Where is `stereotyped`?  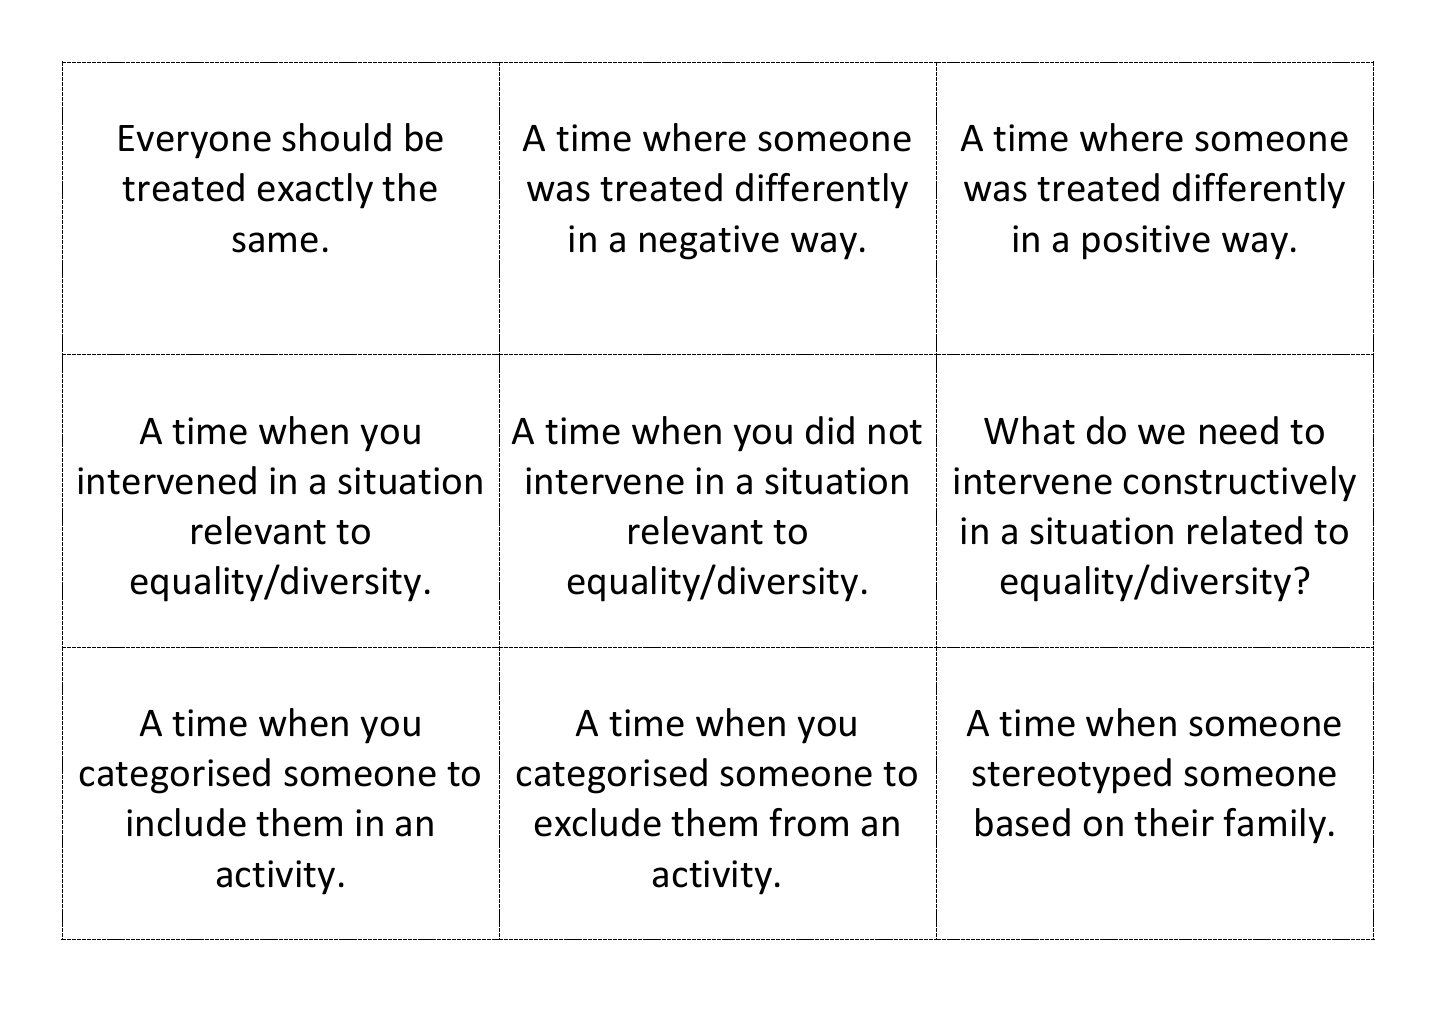 stereotyped is located at coordinates (1071, 776).
